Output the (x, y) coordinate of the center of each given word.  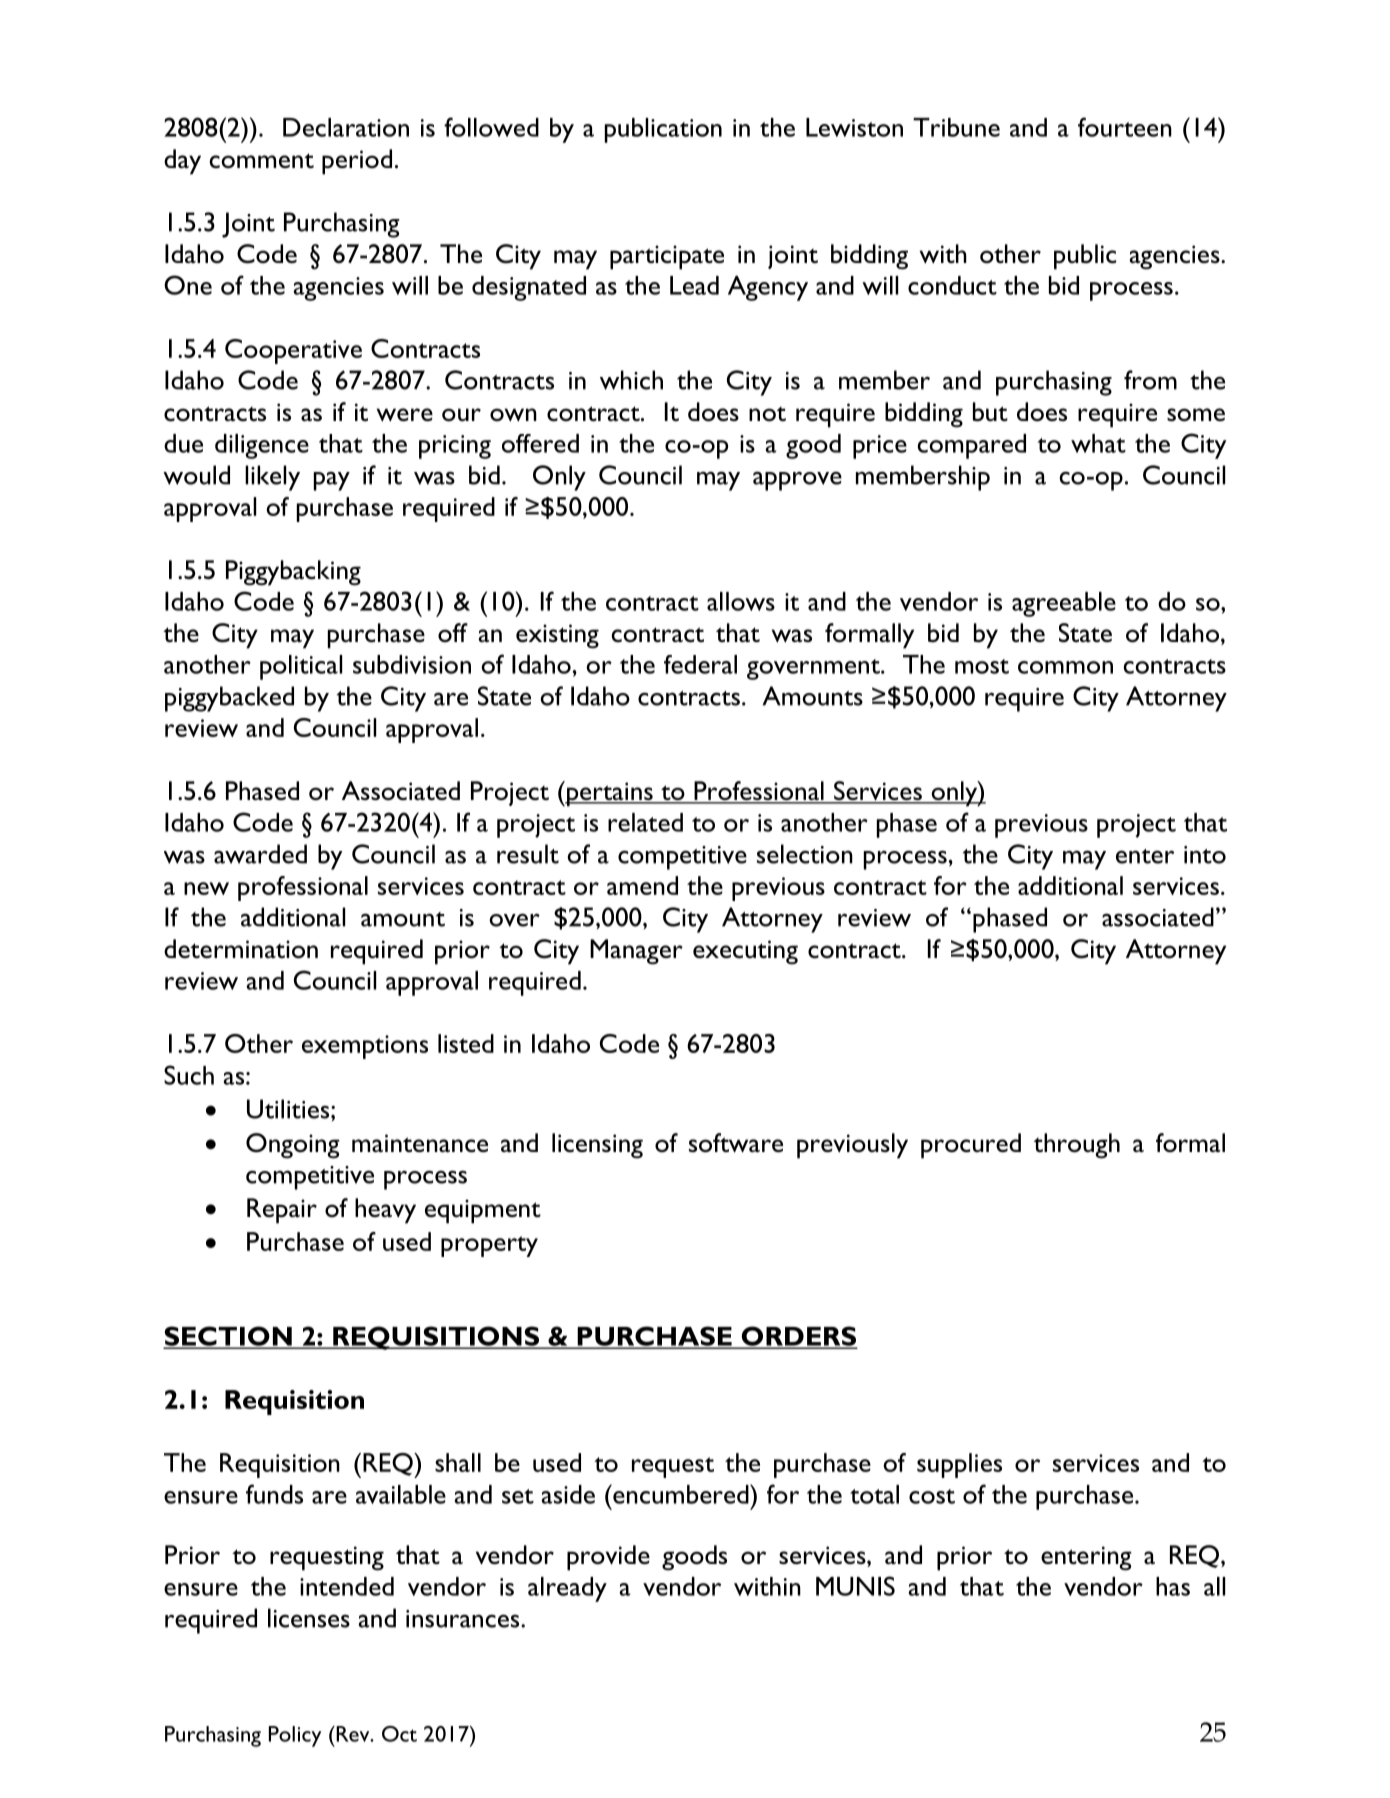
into (1205, 855)
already (567, 1589)
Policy (295, 1736)
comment (262, 161)
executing (745, 952)
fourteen (1125, 127)
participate (667, 257)
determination (241, 949)
